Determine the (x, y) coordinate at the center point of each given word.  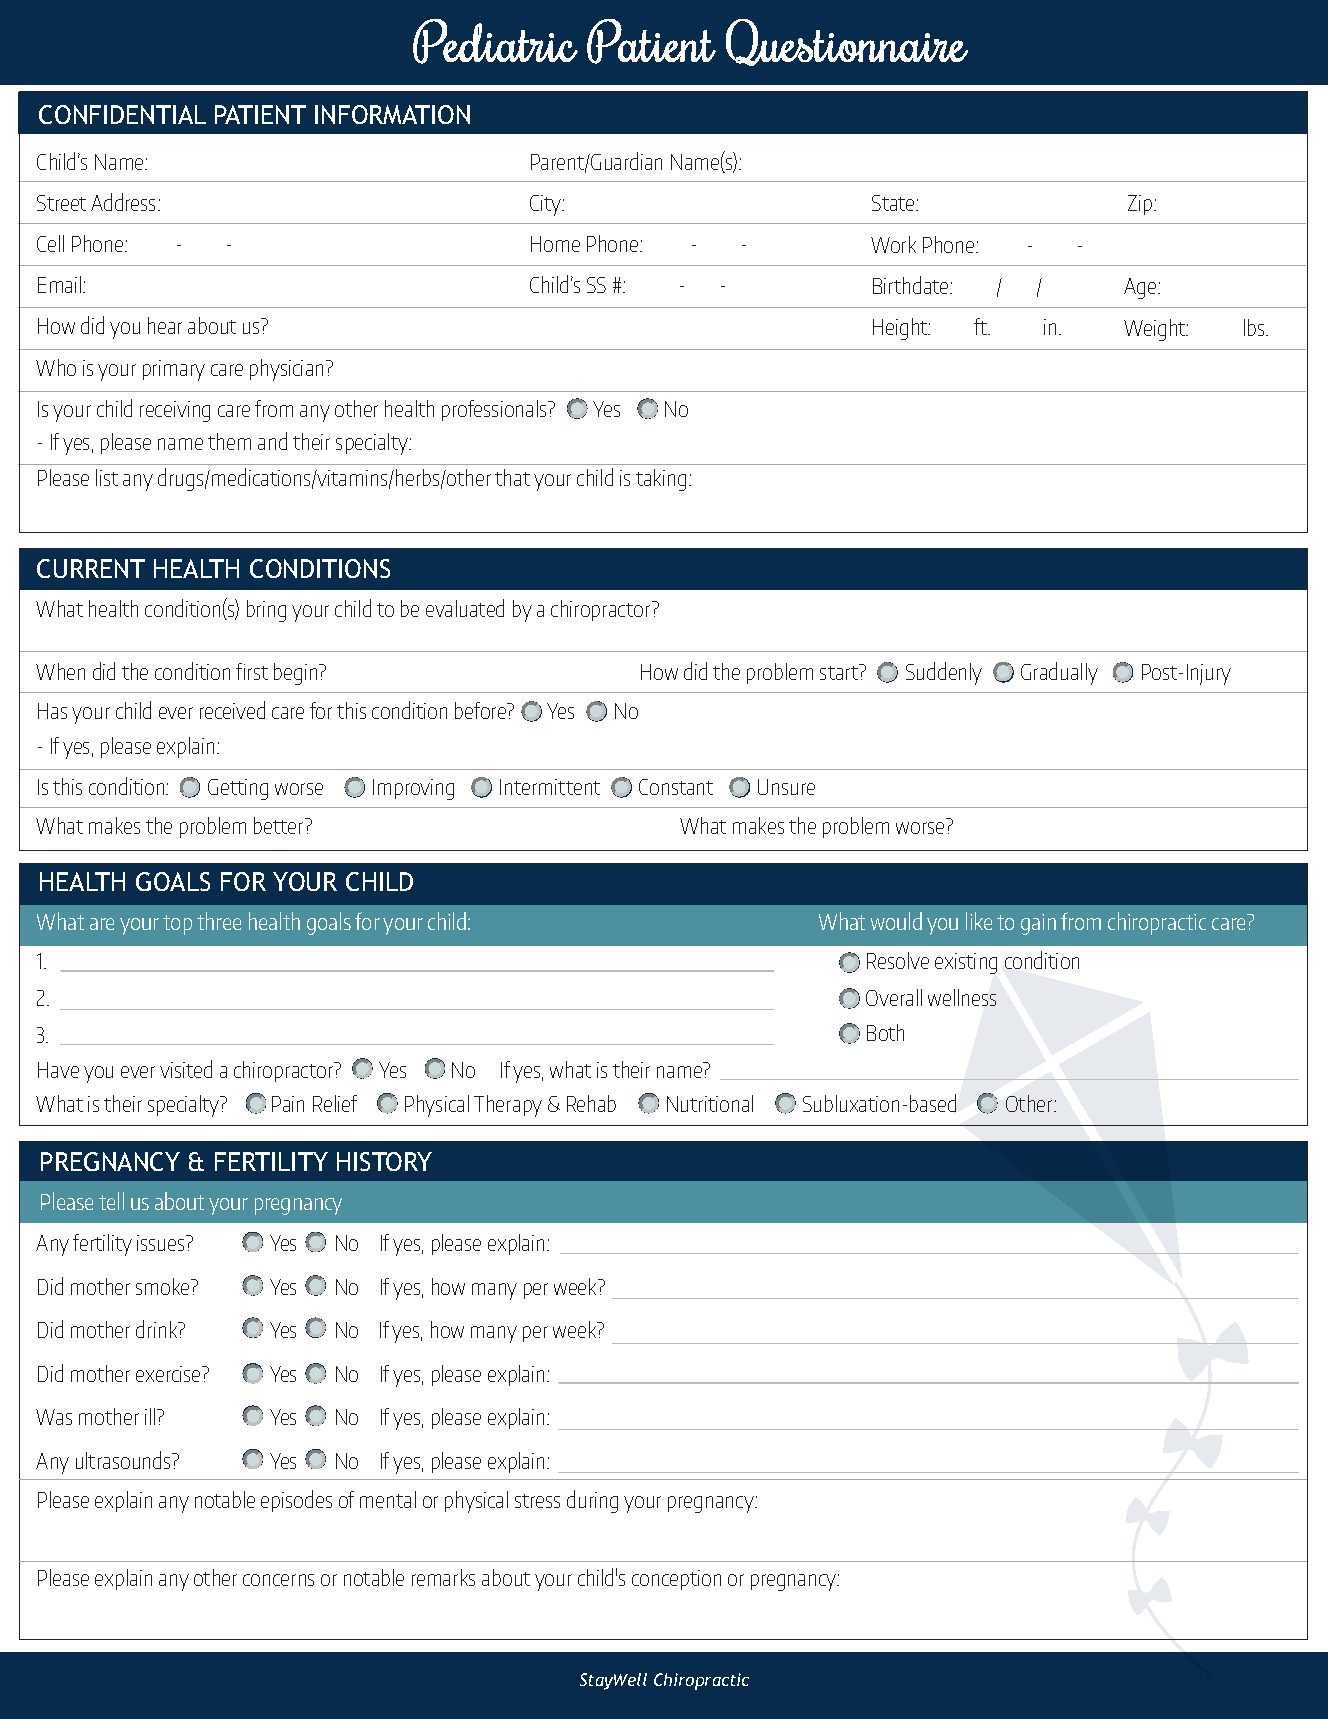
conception (676, 1580)
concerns (278, 1580)
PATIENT (260, 114)
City (547, 205)
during (592, 1501)
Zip (1140, 205)
